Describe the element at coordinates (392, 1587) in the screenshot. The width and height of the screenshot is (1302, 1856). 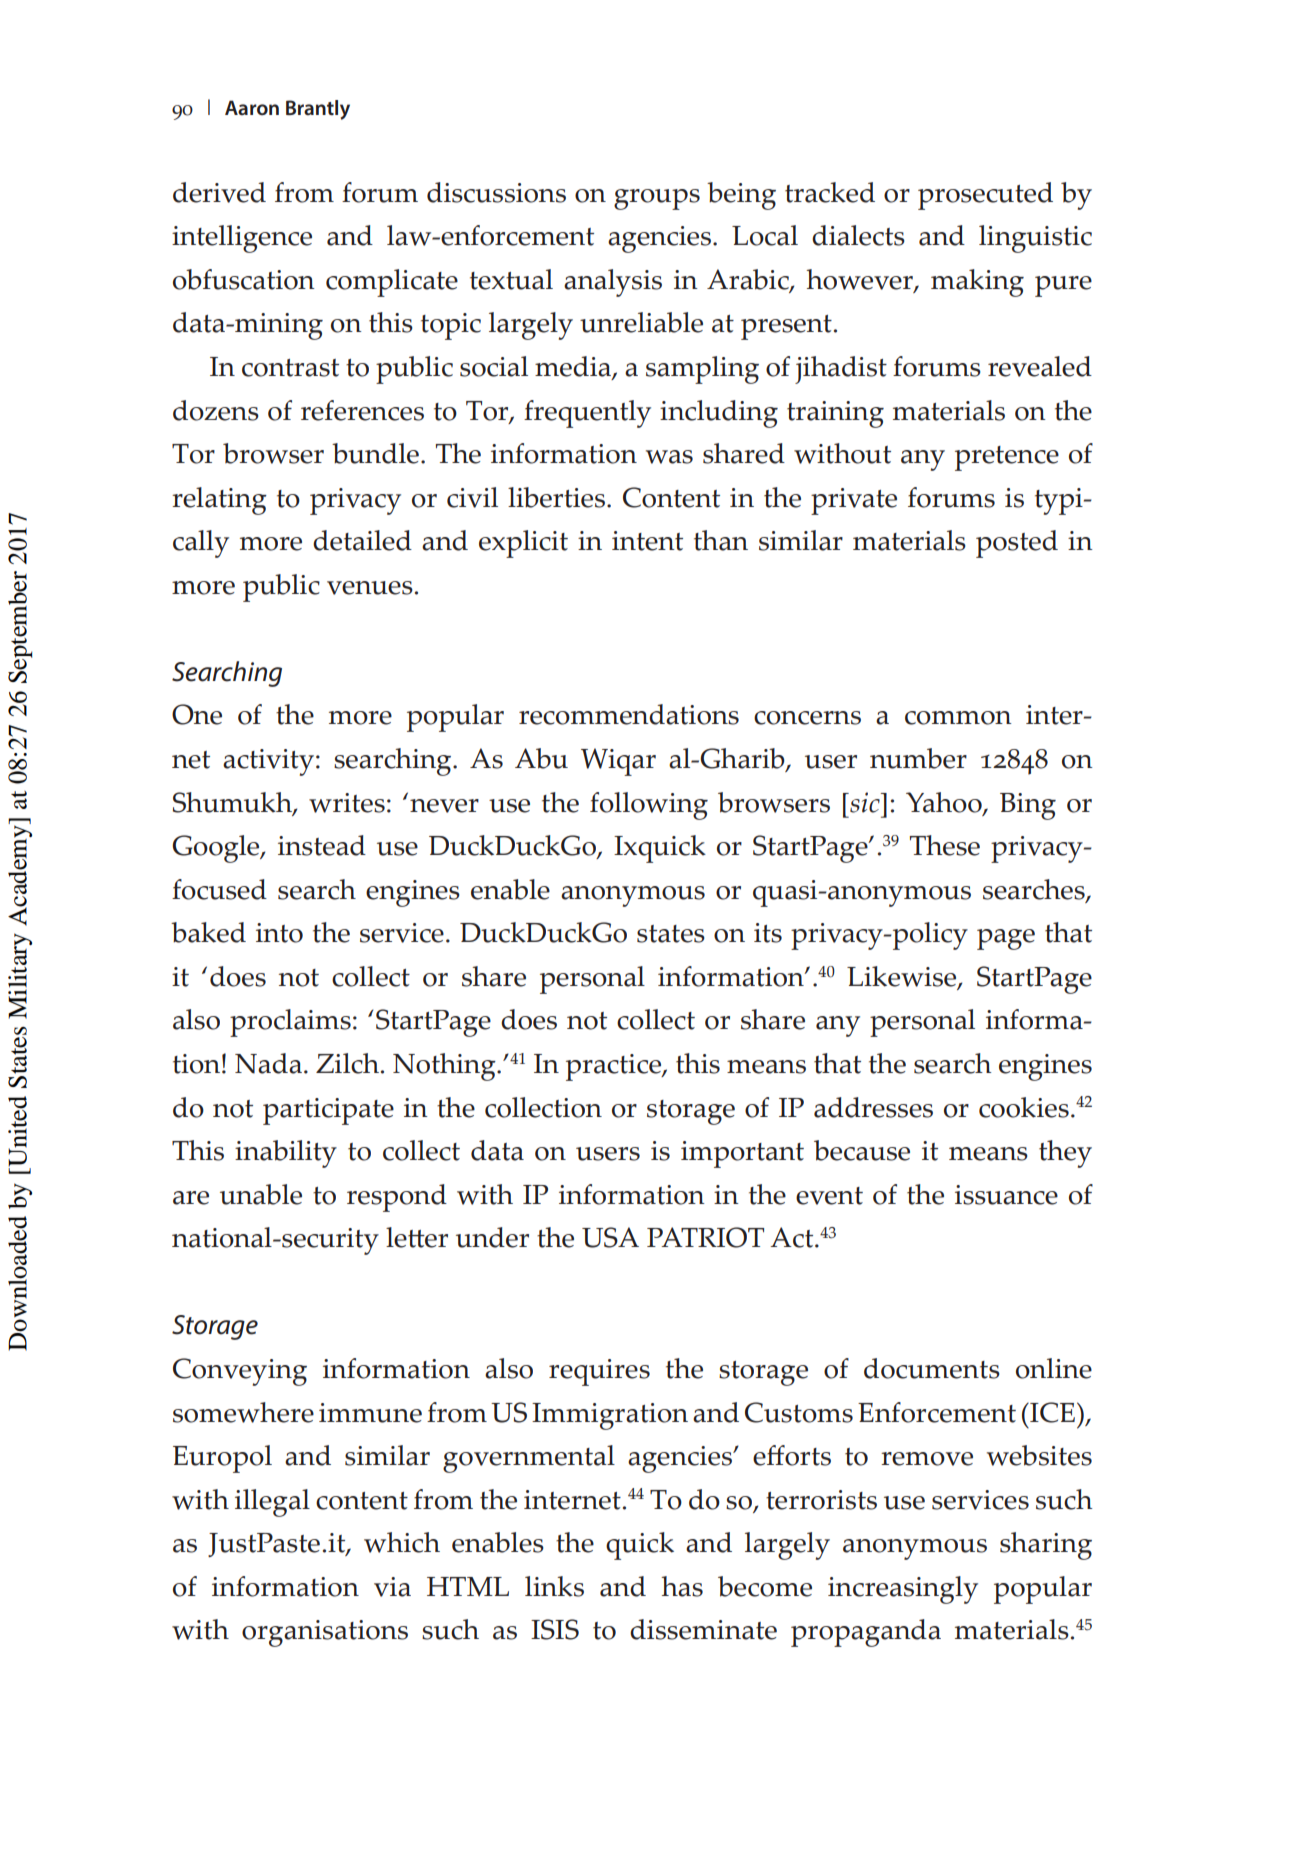
I see `via` at that location.
